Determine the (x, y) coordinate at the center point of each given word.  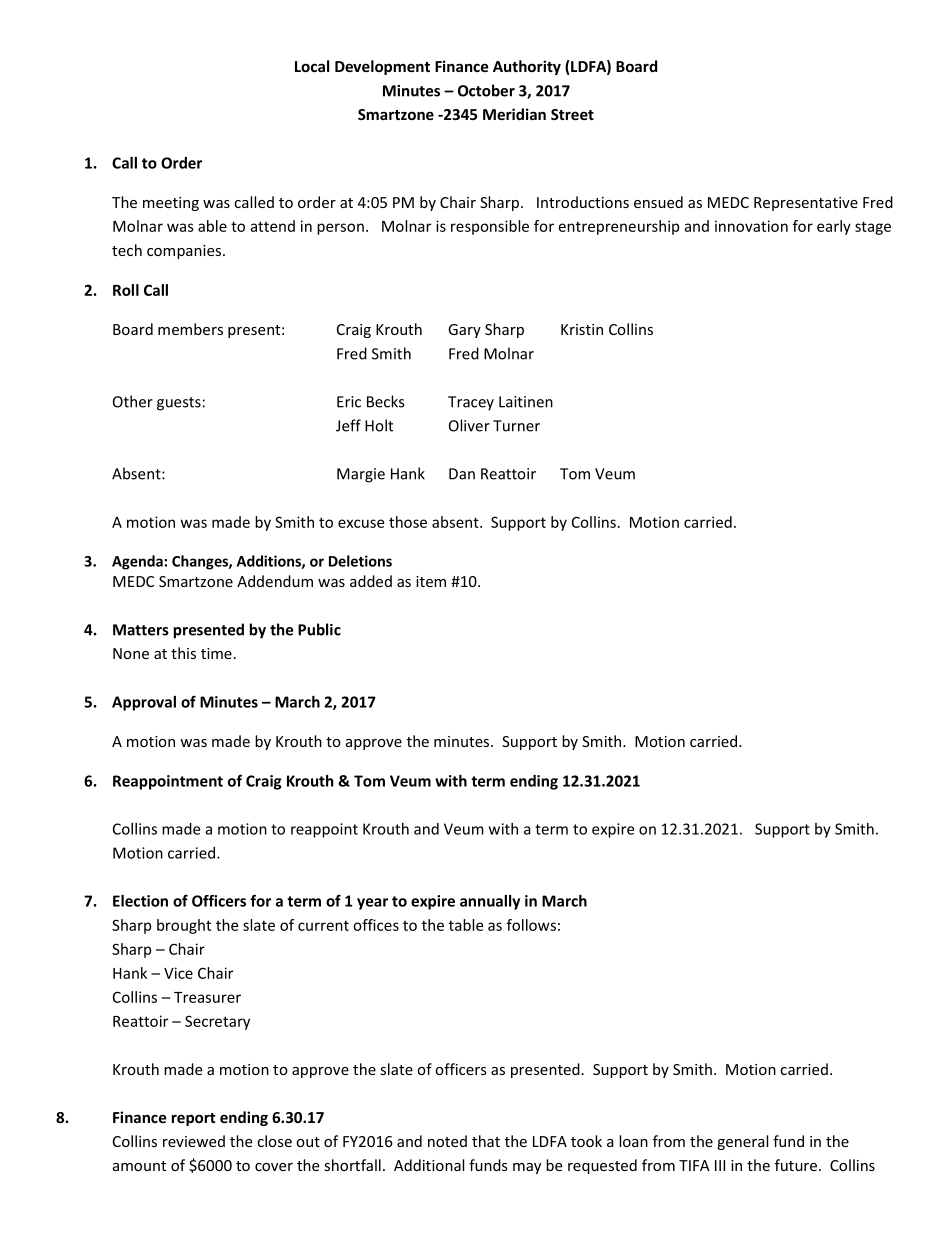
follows (531, 925)
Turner (516, 426)
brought (184, 926)
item (431, 581)
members (190, 329)
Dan (462, 474)
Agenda (138, 562)
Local (312, 66)
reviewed (194, 1141)
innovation (751, 226)
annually (490, 902)
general (742, 1142)
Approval (144, 703)
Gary (464, 331)
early (834, 227)
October (486, 90)
